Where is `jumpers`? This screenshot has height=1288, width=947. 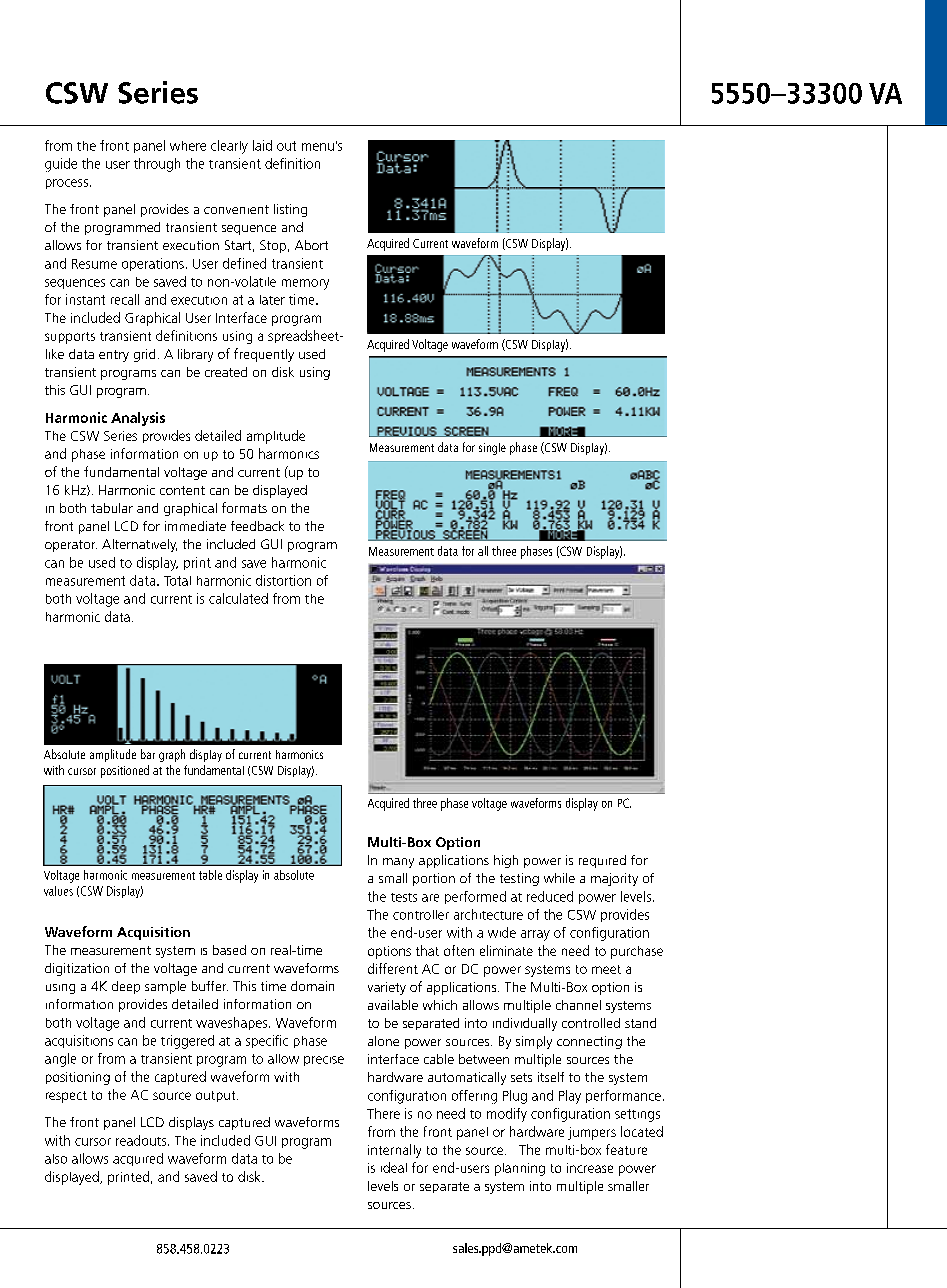 jumpers is located at coordinates (592, 1133).
